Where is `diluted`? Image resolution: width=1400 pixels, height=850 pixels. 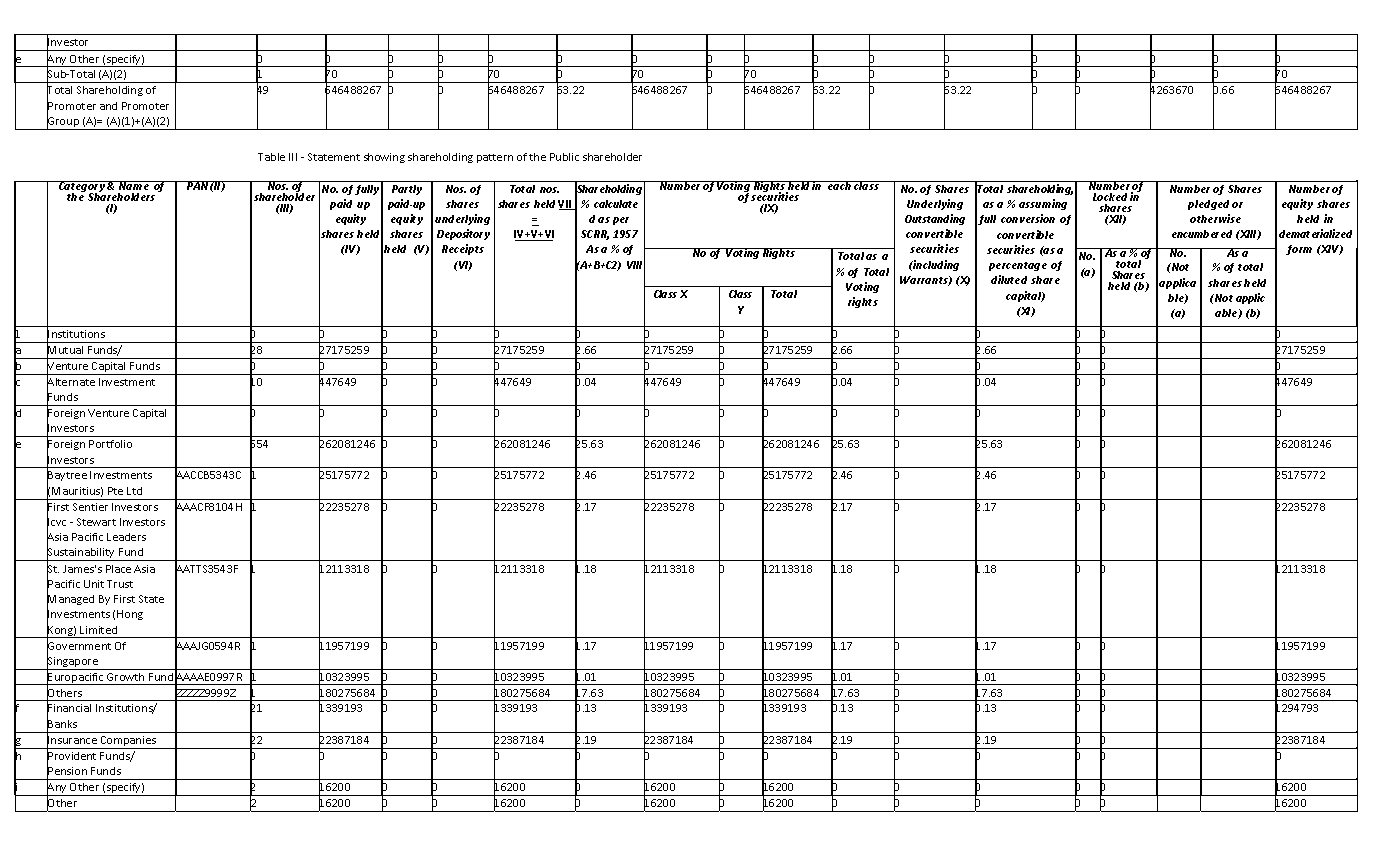 diluted is located at coordinates (1009, 279).
